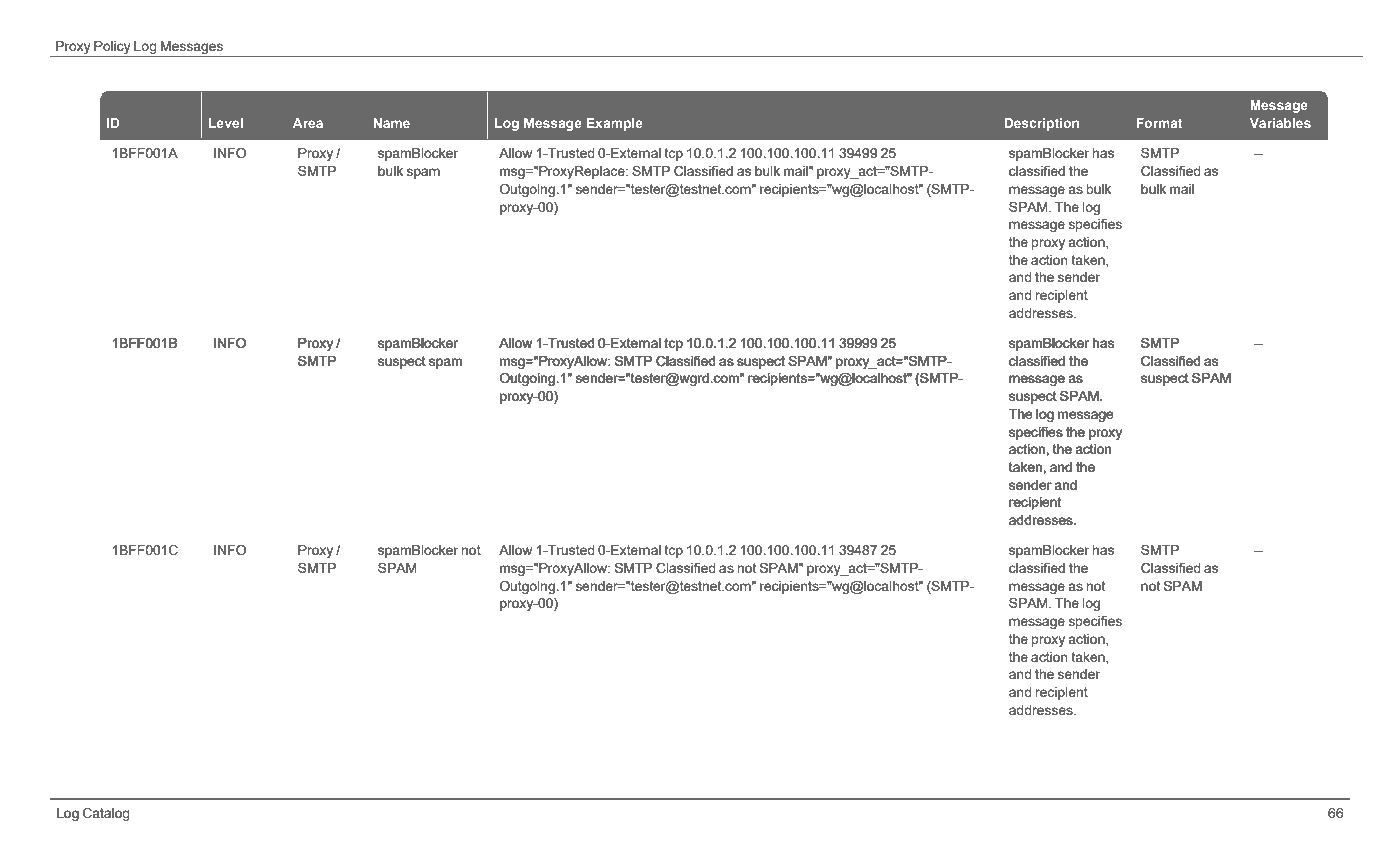  I want to click on Format, so click(1159, 123).
